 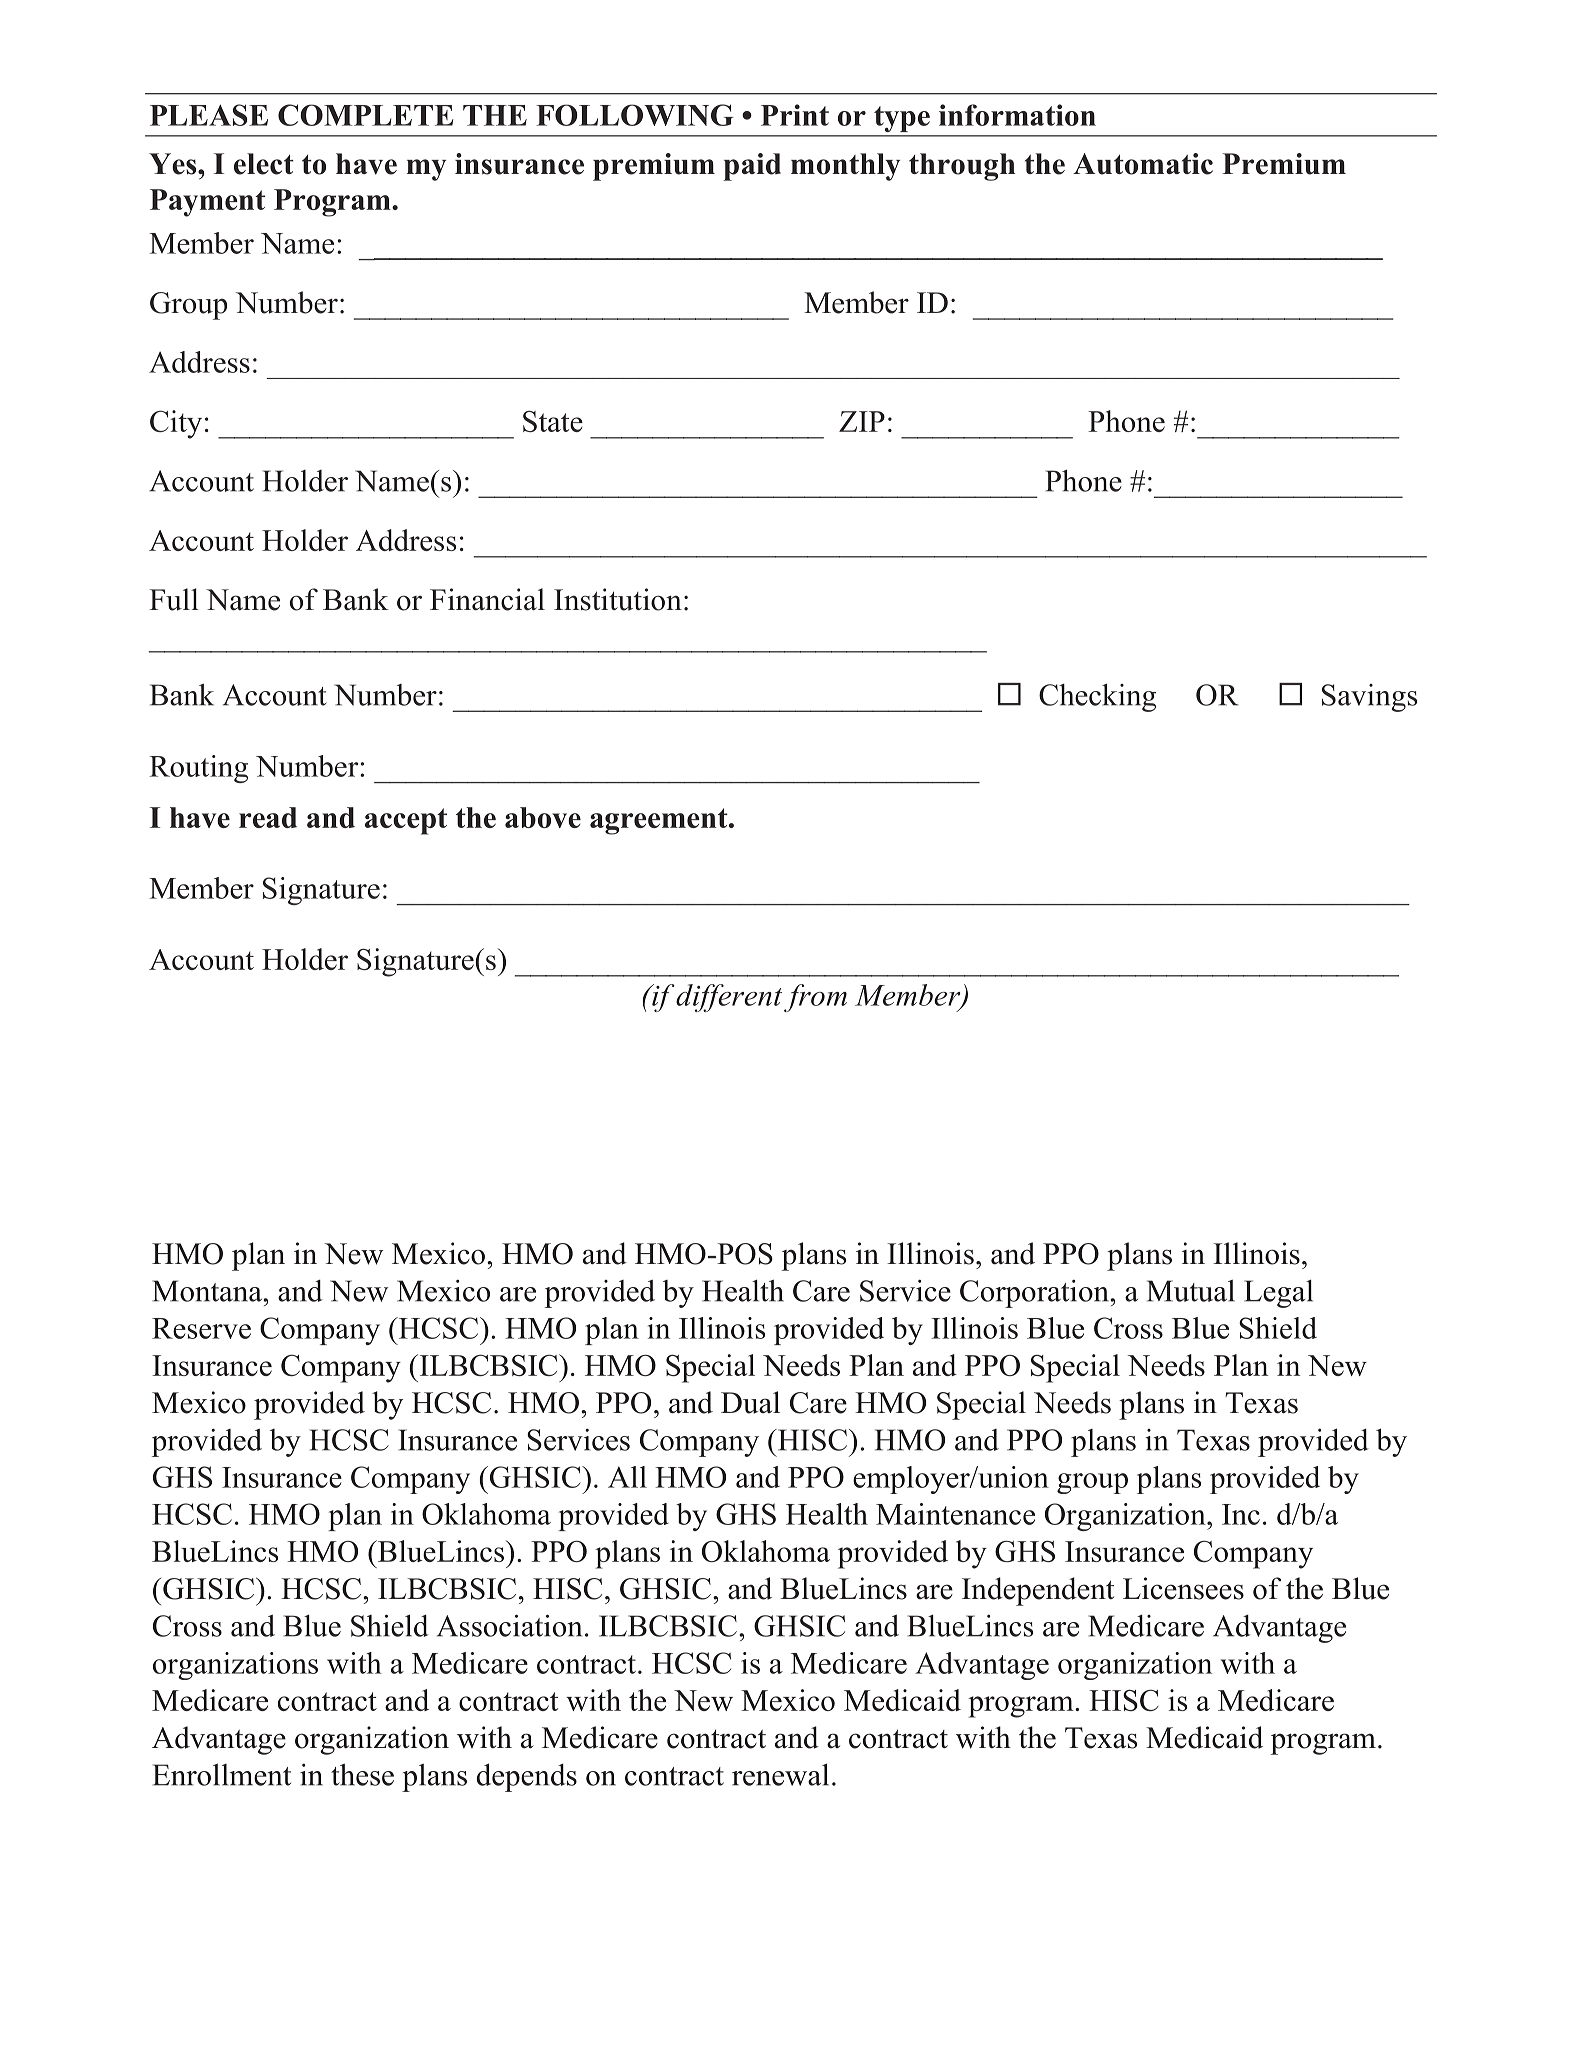 What do you see at coordinates (1143, 164) in the page?
I see `Automatic` at bounding box center [1143, 164].
